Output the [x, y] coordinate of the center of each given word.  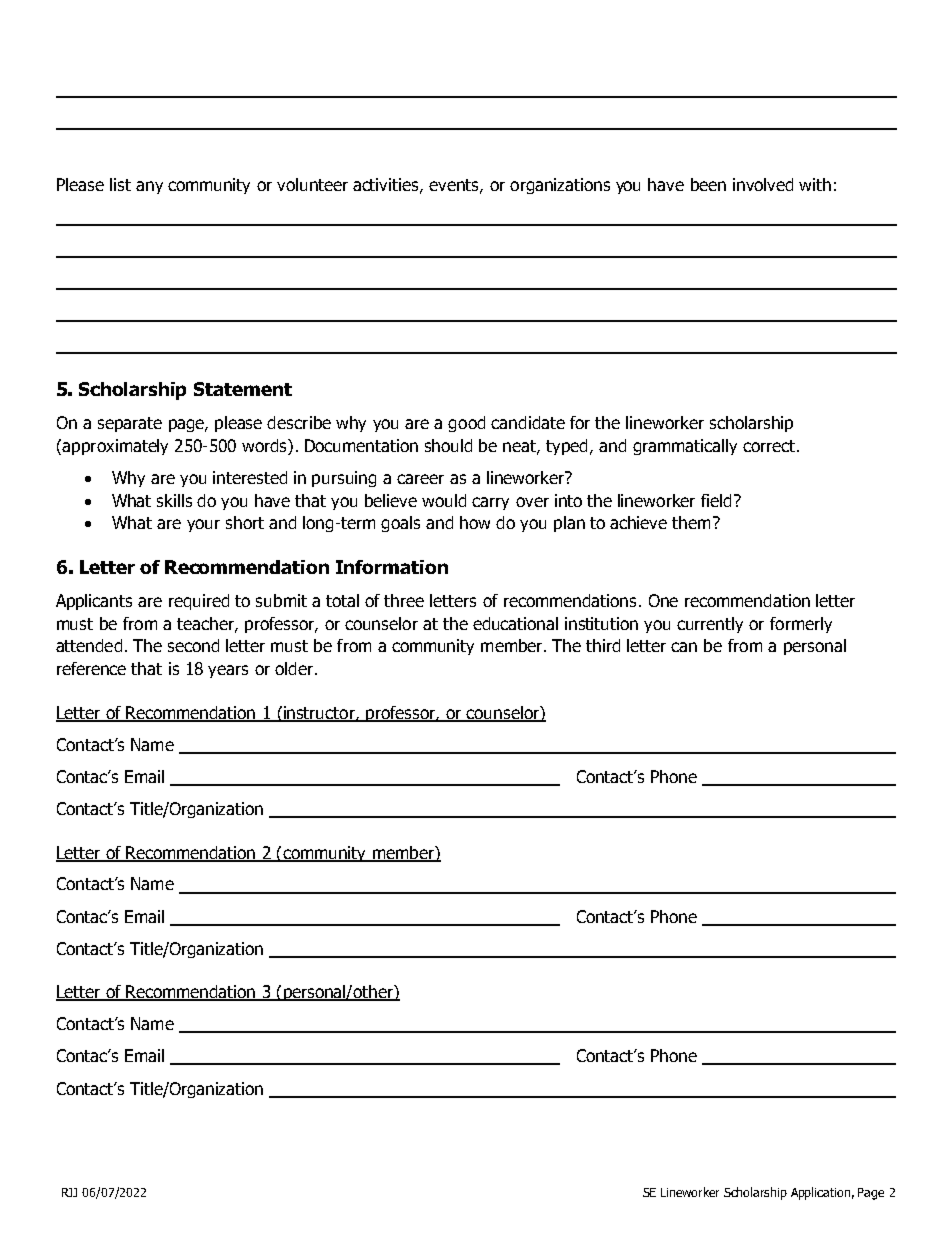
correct [770, 446]
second [193, 645]
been [708, 184]
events [455, 186]
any [149, 187]
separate [130, 424]
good [466, 424]
